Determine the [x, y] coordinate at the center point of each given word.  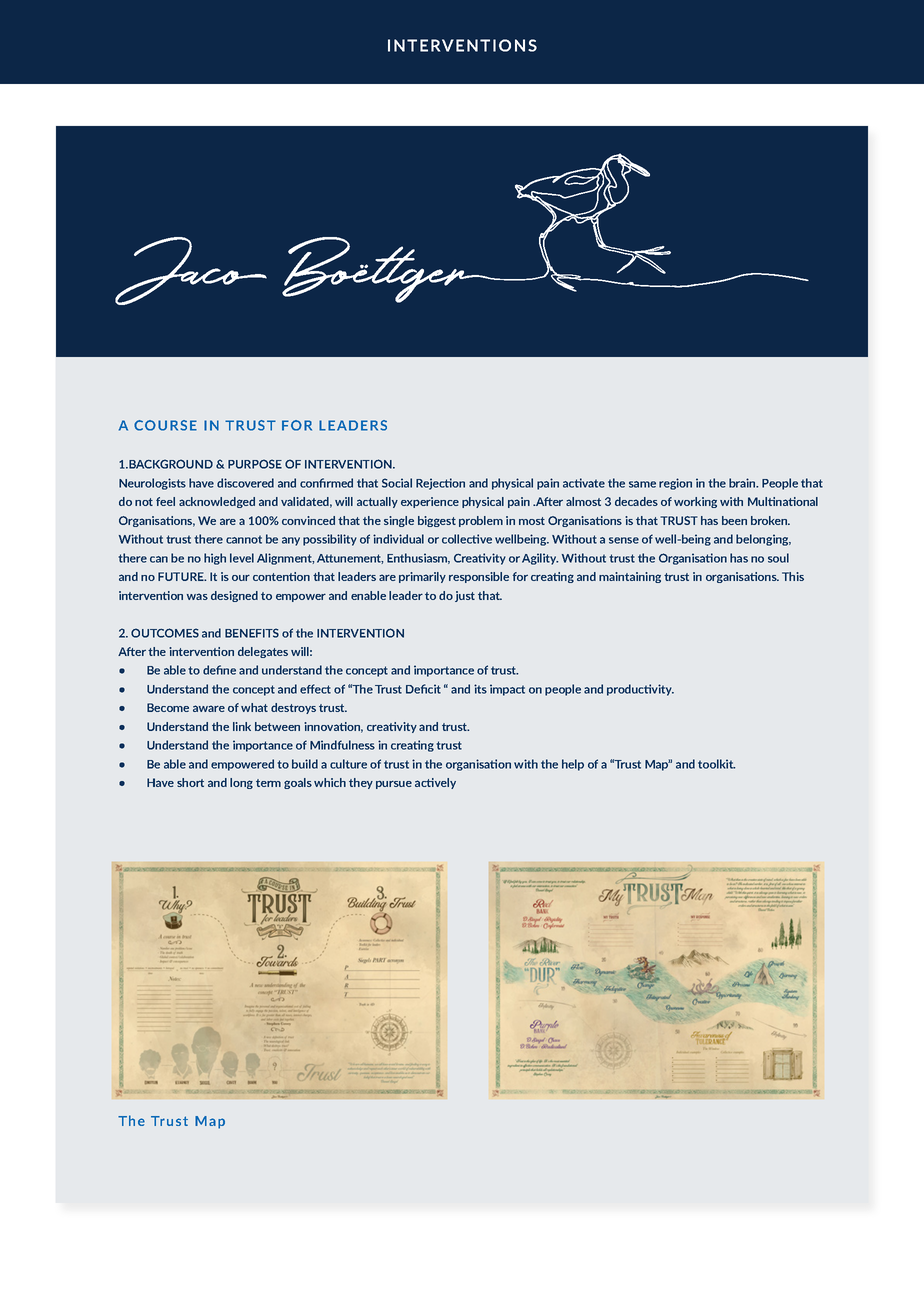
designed [234, 596]
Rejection [440, 484]
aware [209, 708]
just [465, 596]
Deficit [423, 689]
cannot [244, 539]
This [793, 576]
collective [467, 539]
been [734, 520]
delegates [263, 652]
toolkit [716, 764]
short [190, 782]
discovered [245, 483]
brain [743, 483]
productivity [640, 690]
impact [507, 690]
